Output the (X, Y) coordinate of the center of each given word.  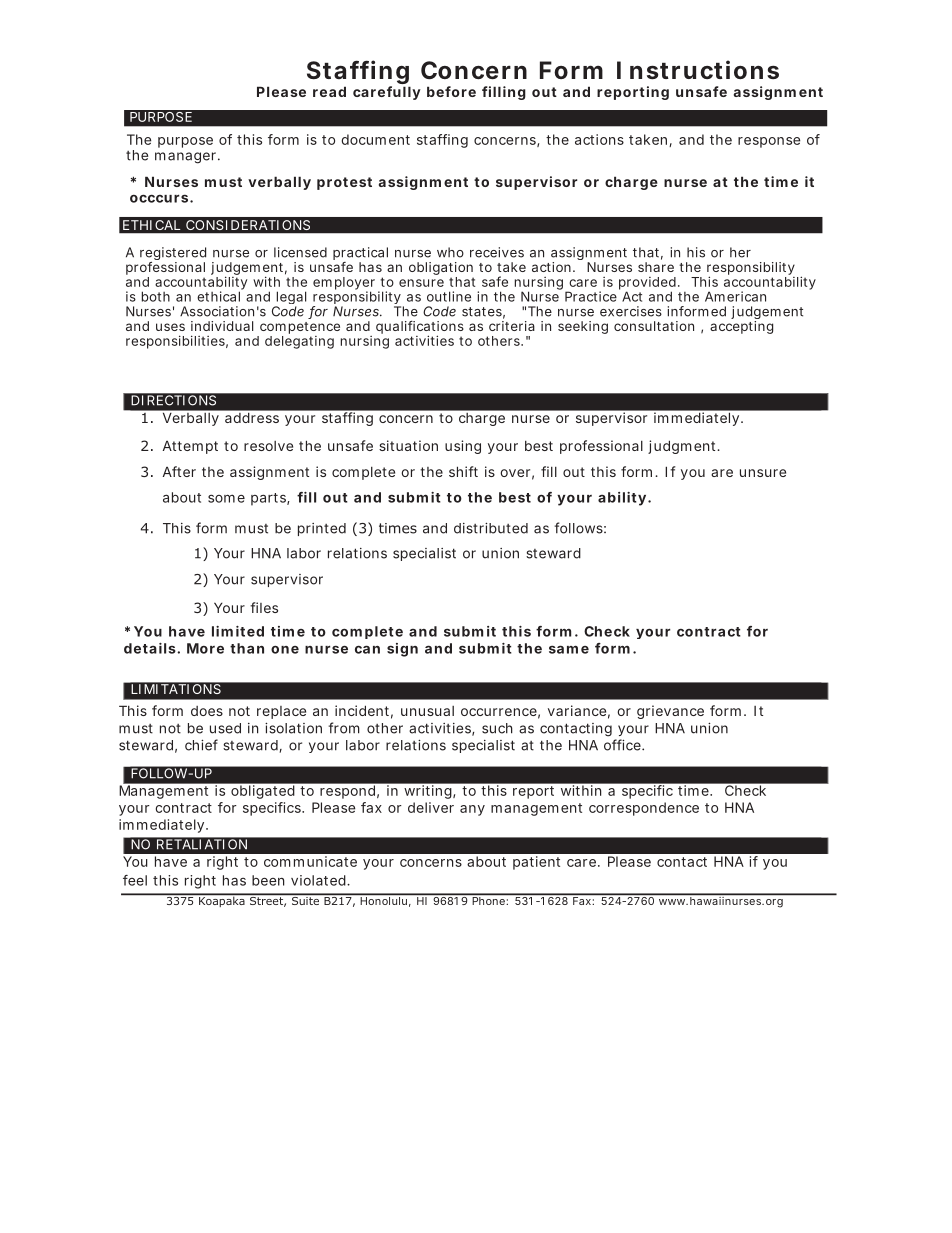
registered (173, 255)
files (264, 607)
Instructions (698, 70)
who (450, 252)
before (451, 91)
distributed (491, 528)
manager (187, 158)
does (207, 711)
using (463, 447)
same (569, 649)
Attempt (190, 447)
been (268, 880)
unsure (763, 473)
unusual (427, 711)
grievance (670, 712)
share (656, 267)
